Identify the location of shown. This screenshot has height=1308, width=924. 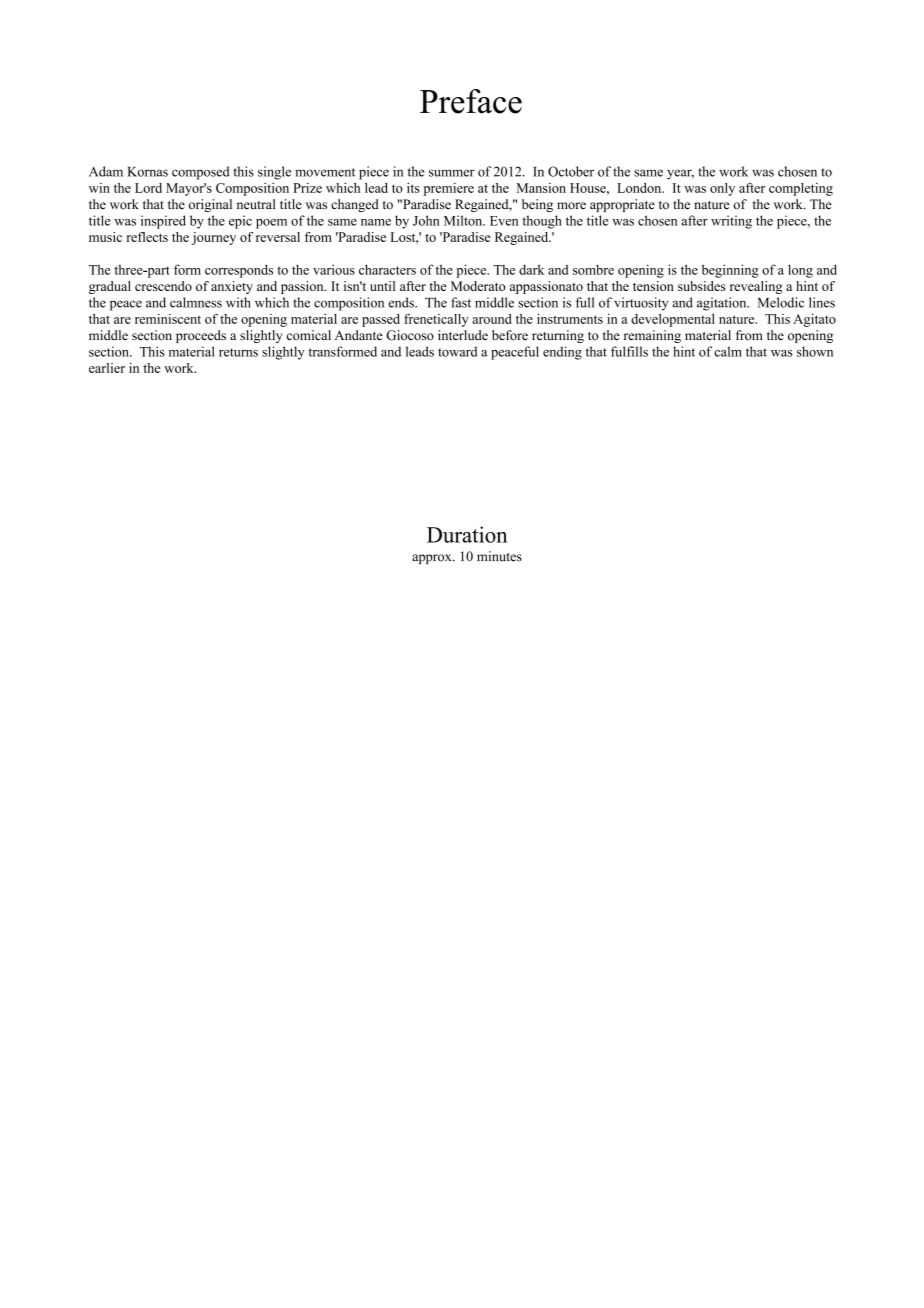
(815, 351).
